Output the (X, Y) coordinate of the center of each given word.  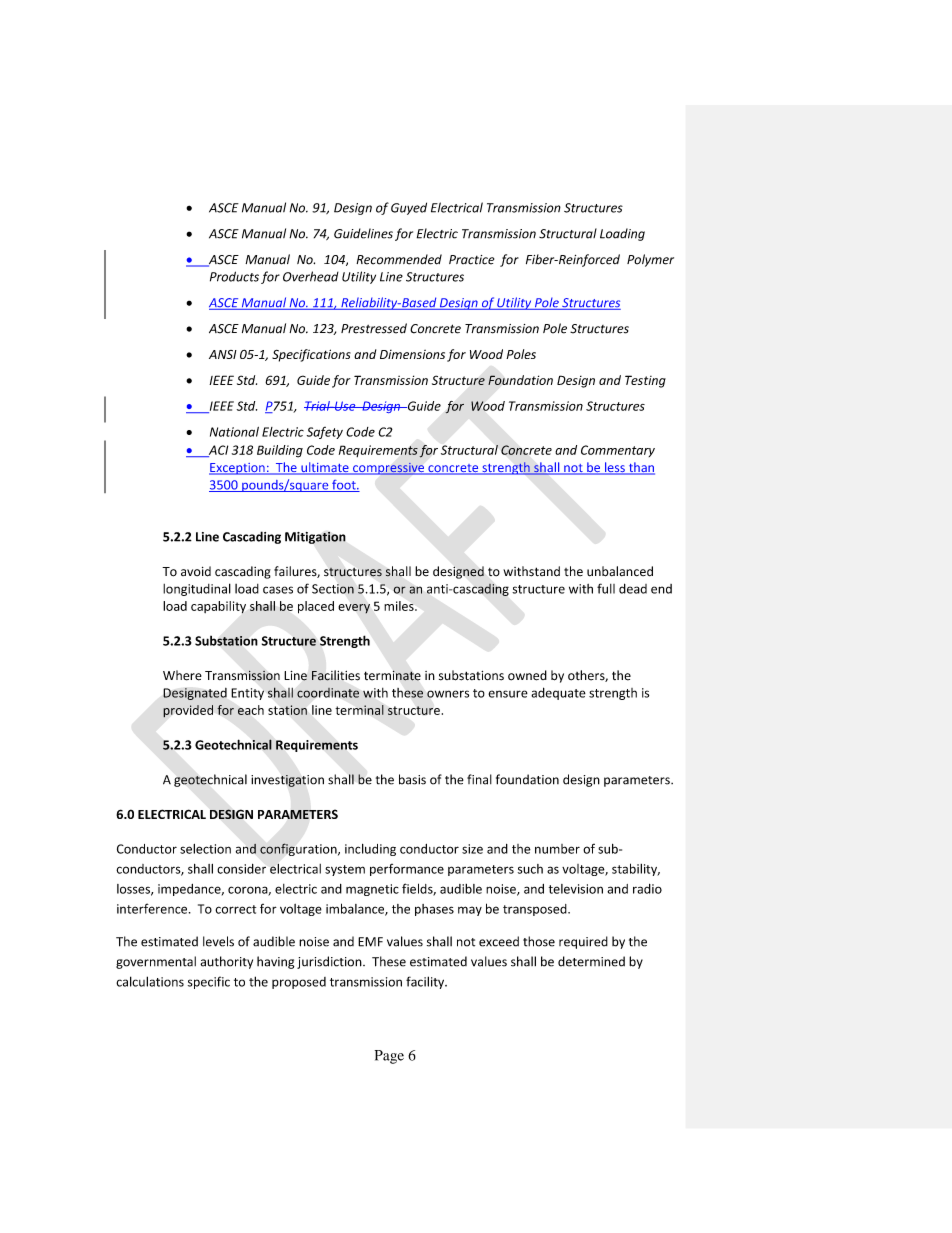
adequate (558, 693)
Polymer (650, 260)
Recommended (399, 259)
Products (234, 276)
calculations (150, 981)
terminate (392, 675)
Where (182, 675)
